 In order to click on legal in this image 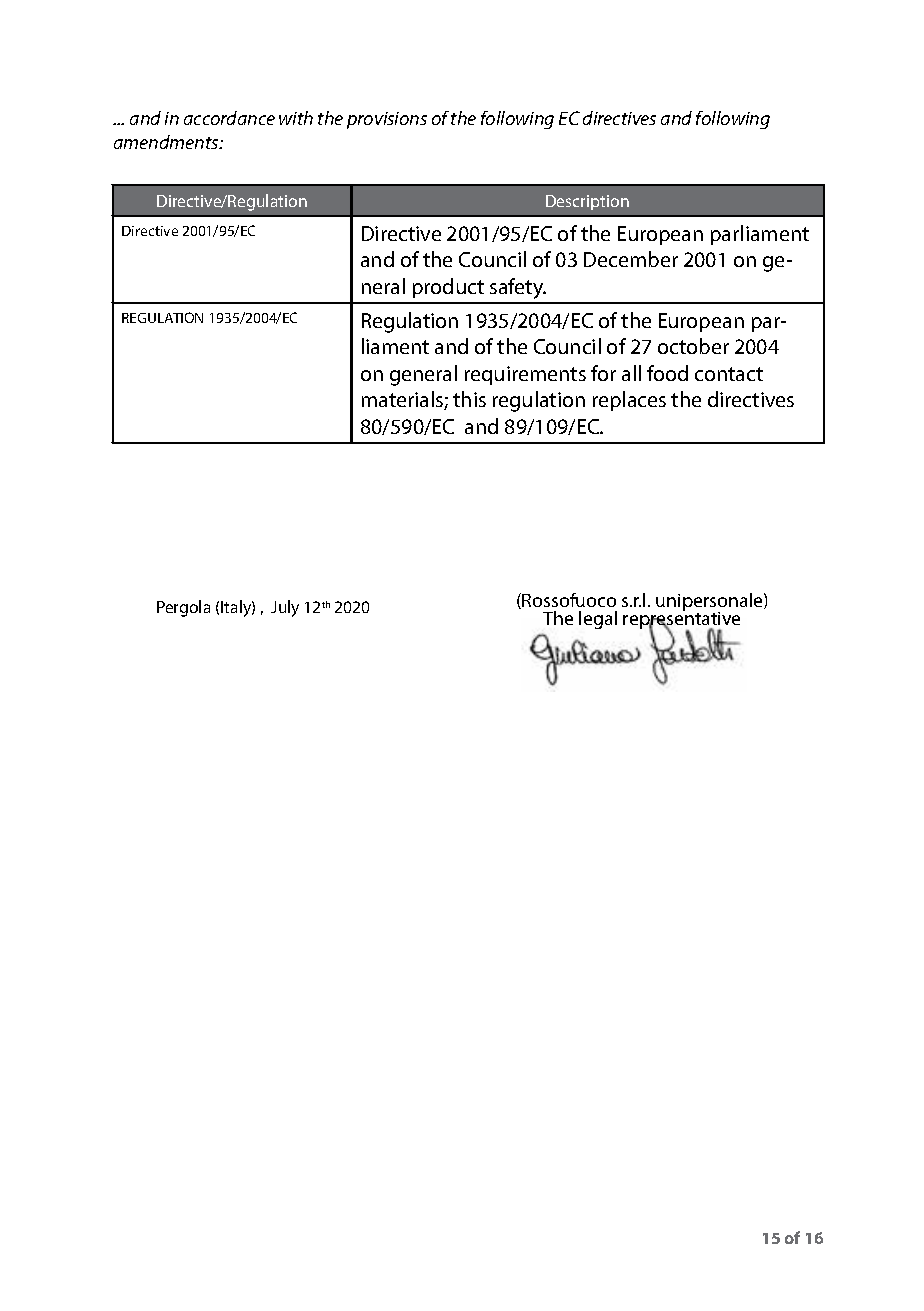, I will do `click(598, 620)`.
